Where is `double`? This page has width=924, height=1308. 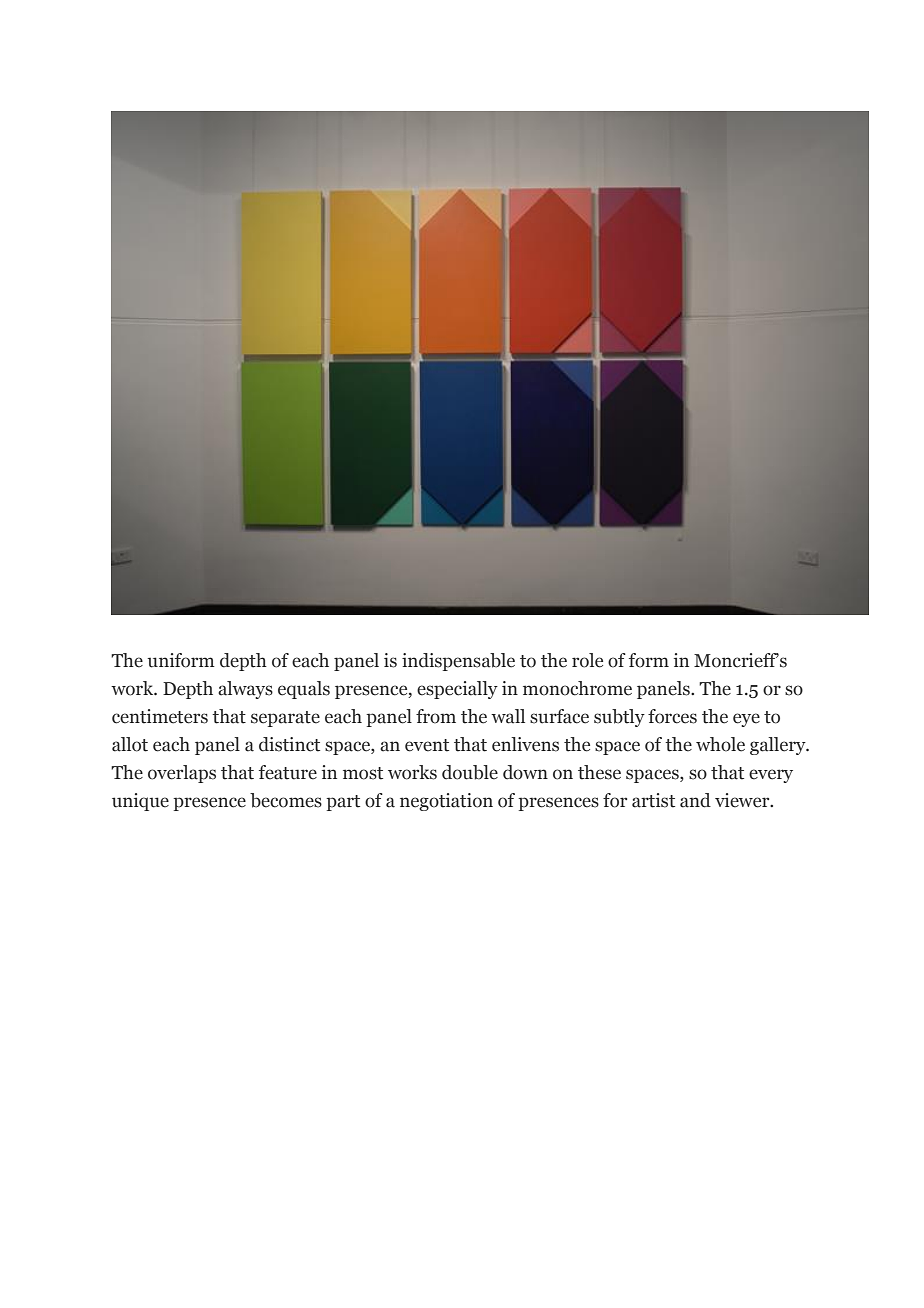 double is located at coordinates (470, 772).
